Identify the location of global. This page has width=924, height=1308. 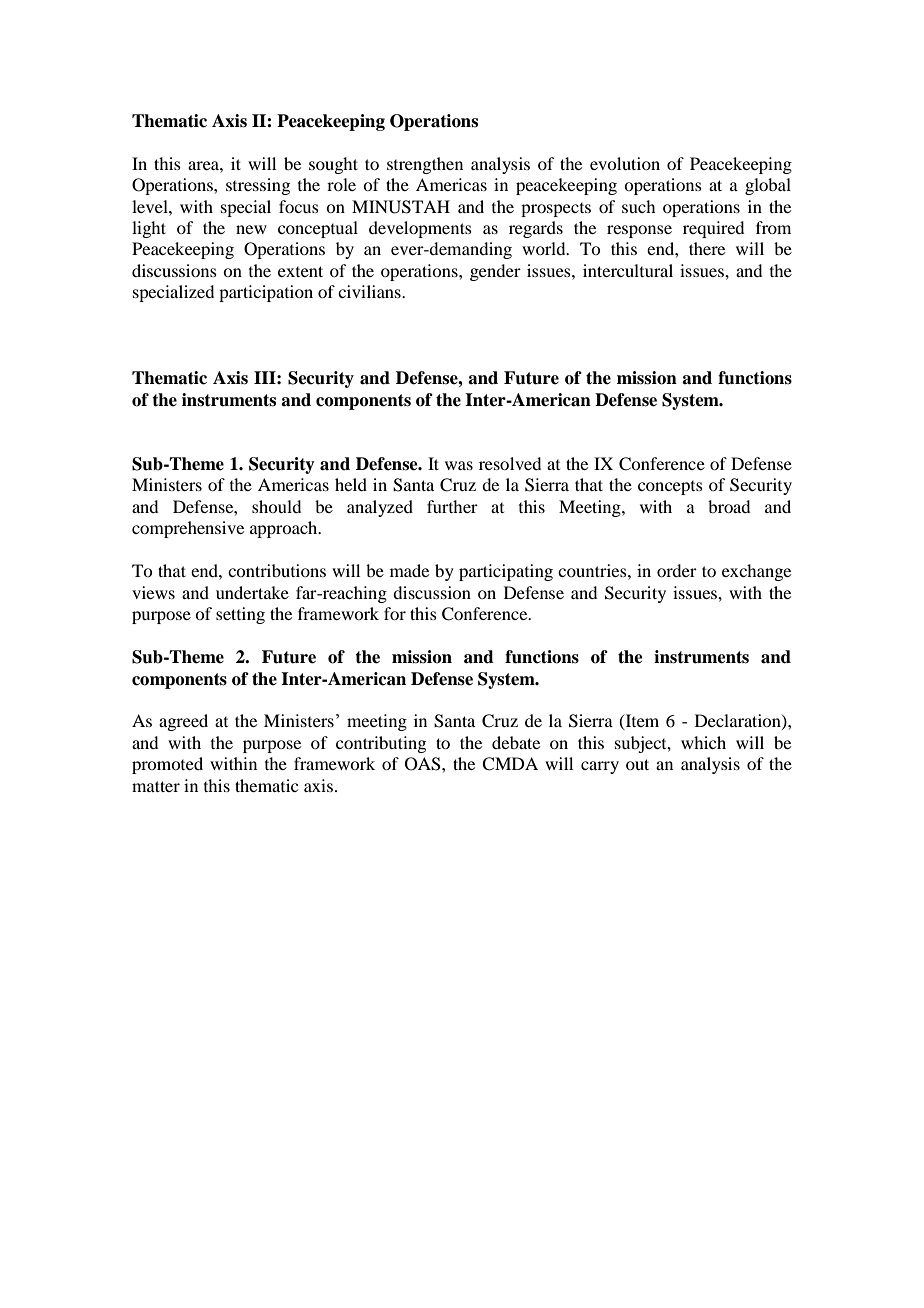
(768, 186).
